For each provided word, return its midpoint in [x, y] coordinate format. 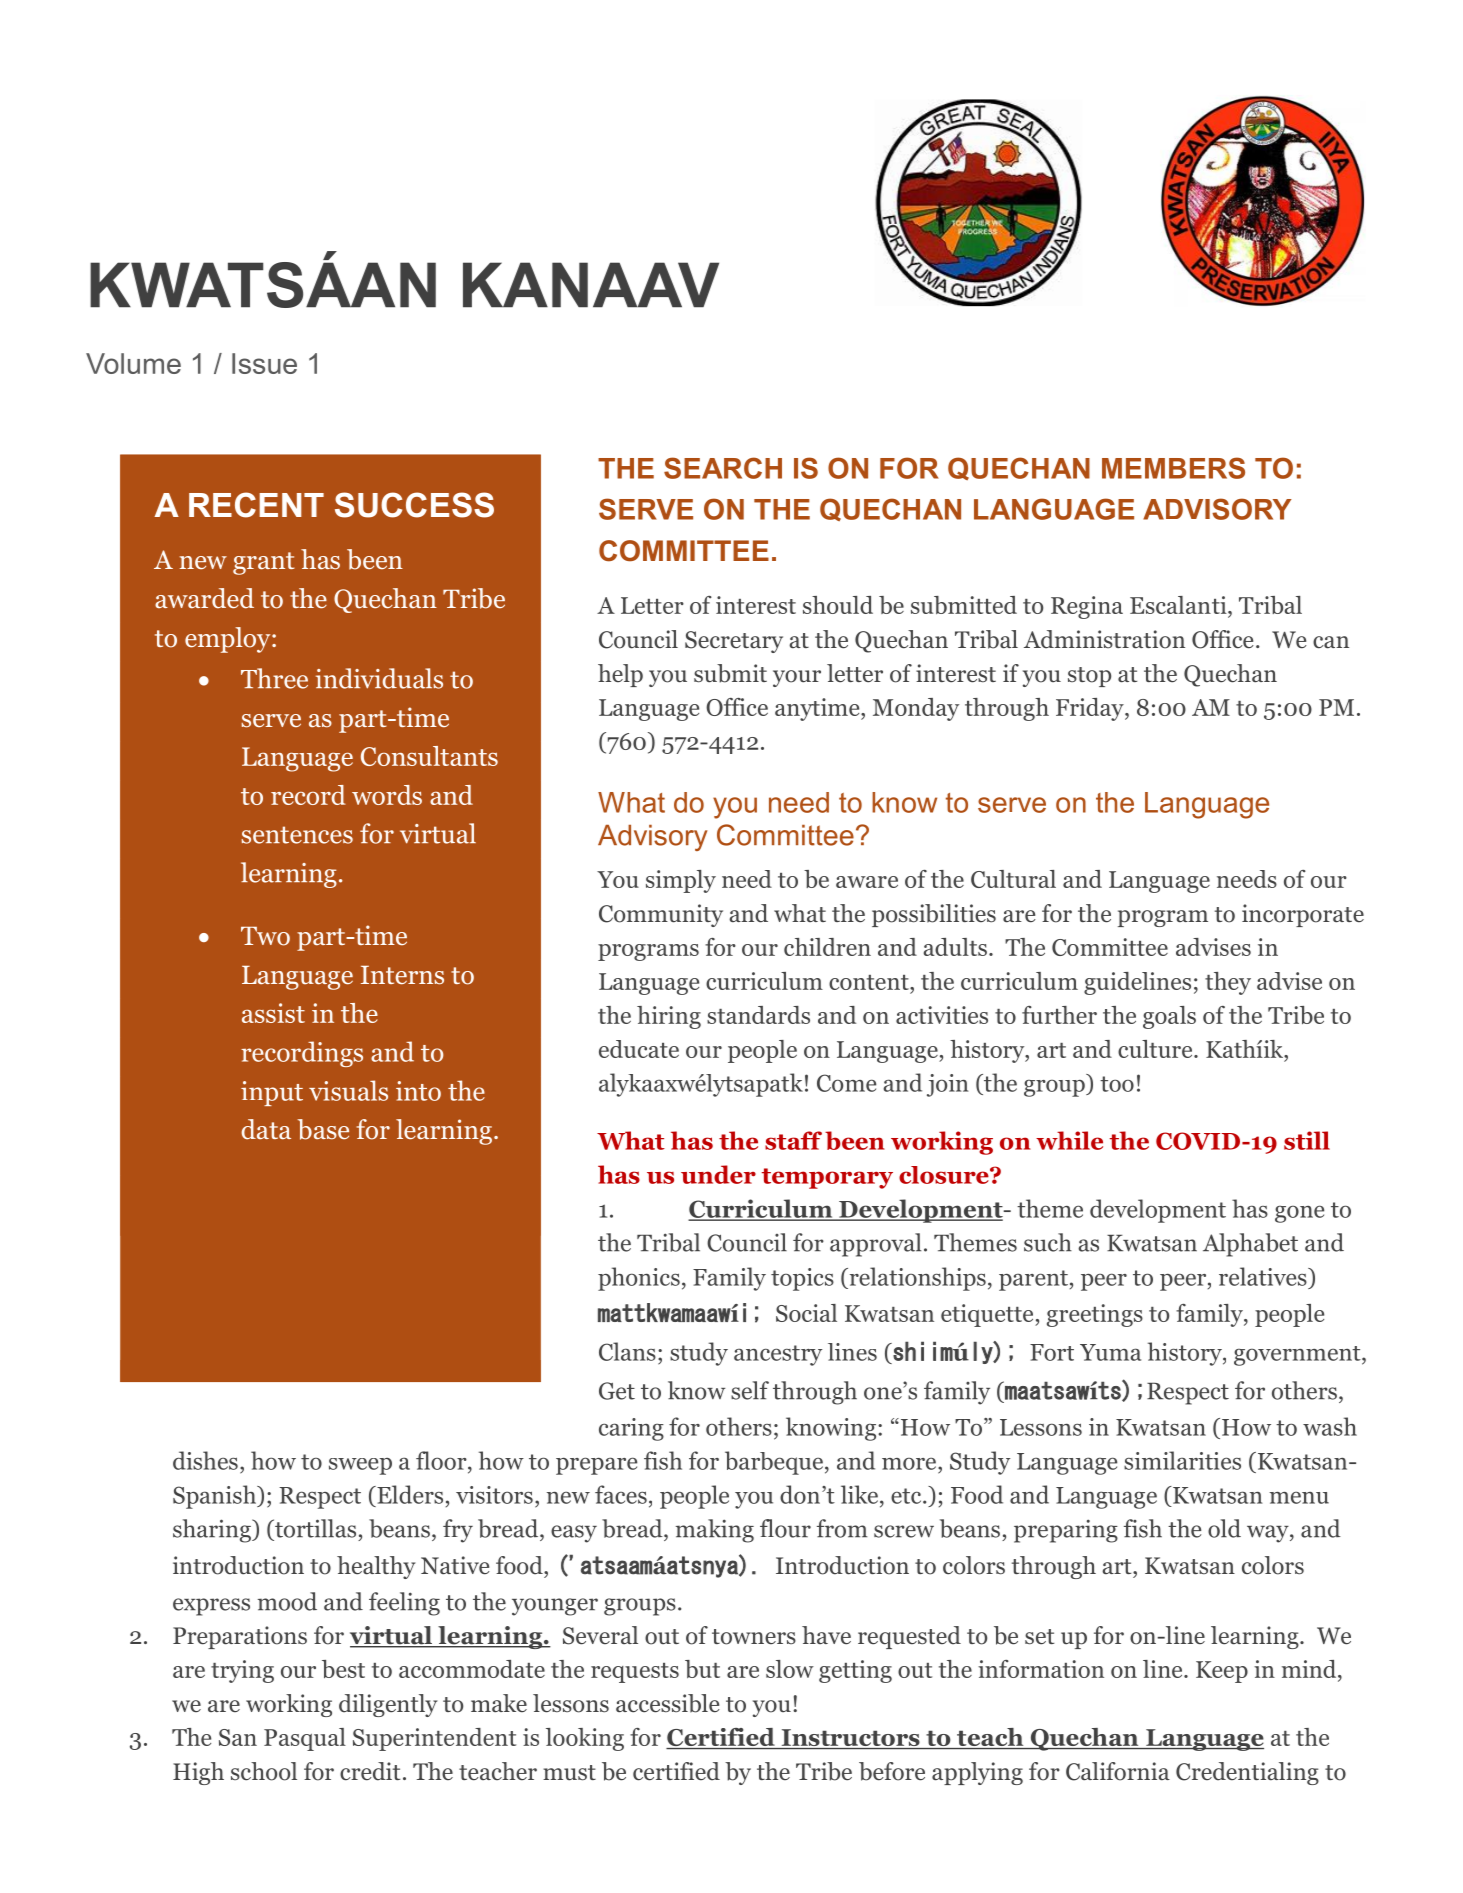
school [264, 1771]
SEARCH [723, 468]
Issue [264, 363]
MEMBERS [1173, 468]
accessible [668, 1703]
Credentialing [1247, 1773]
